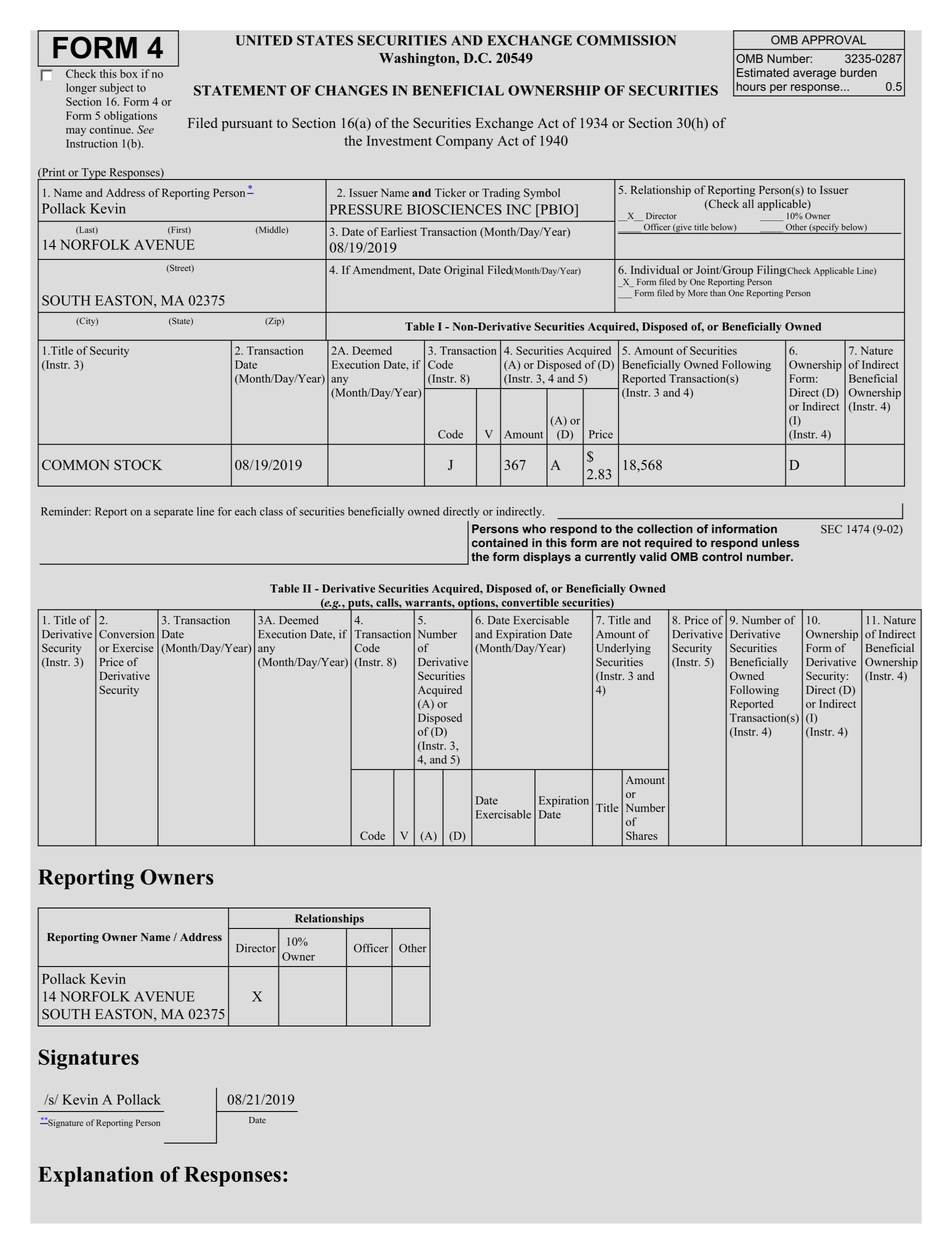  I want to click on Exercise, so click(133, 647).
